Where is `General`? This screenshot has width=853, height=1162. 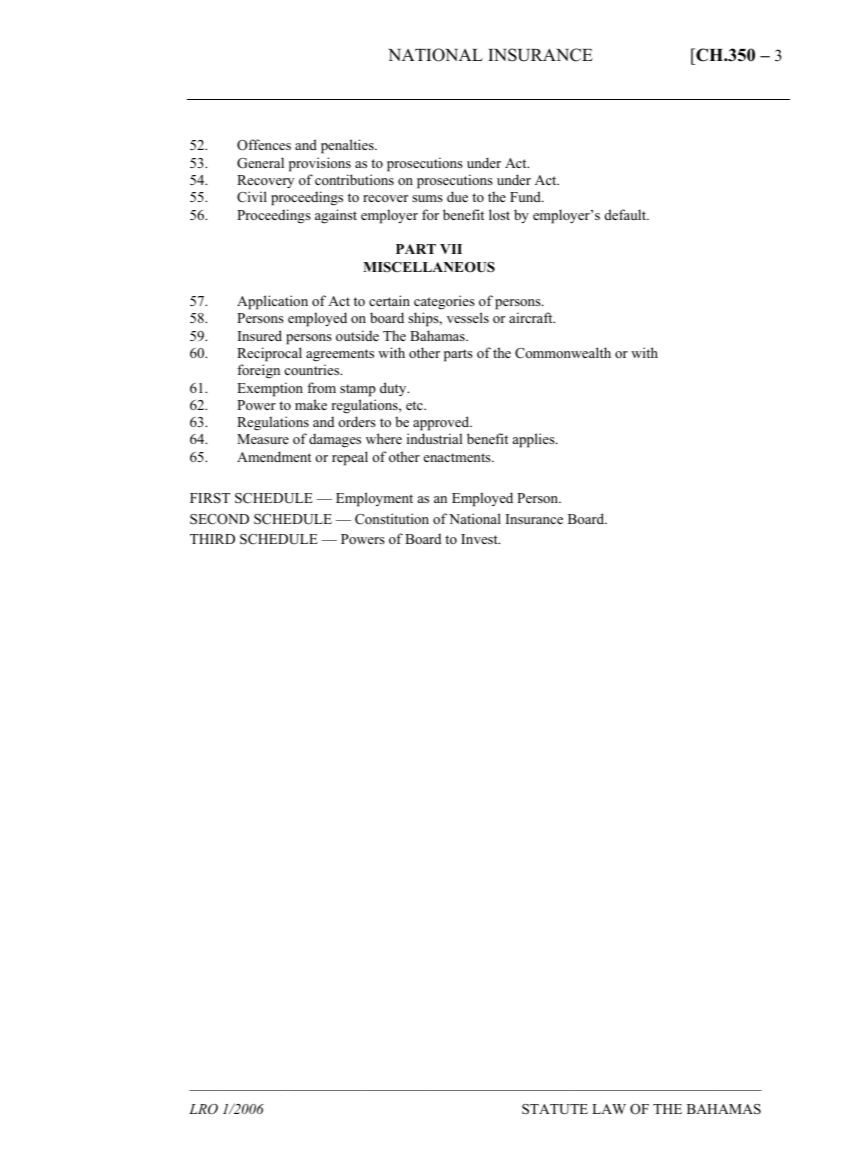
General is located at coordinates (260, 163).
